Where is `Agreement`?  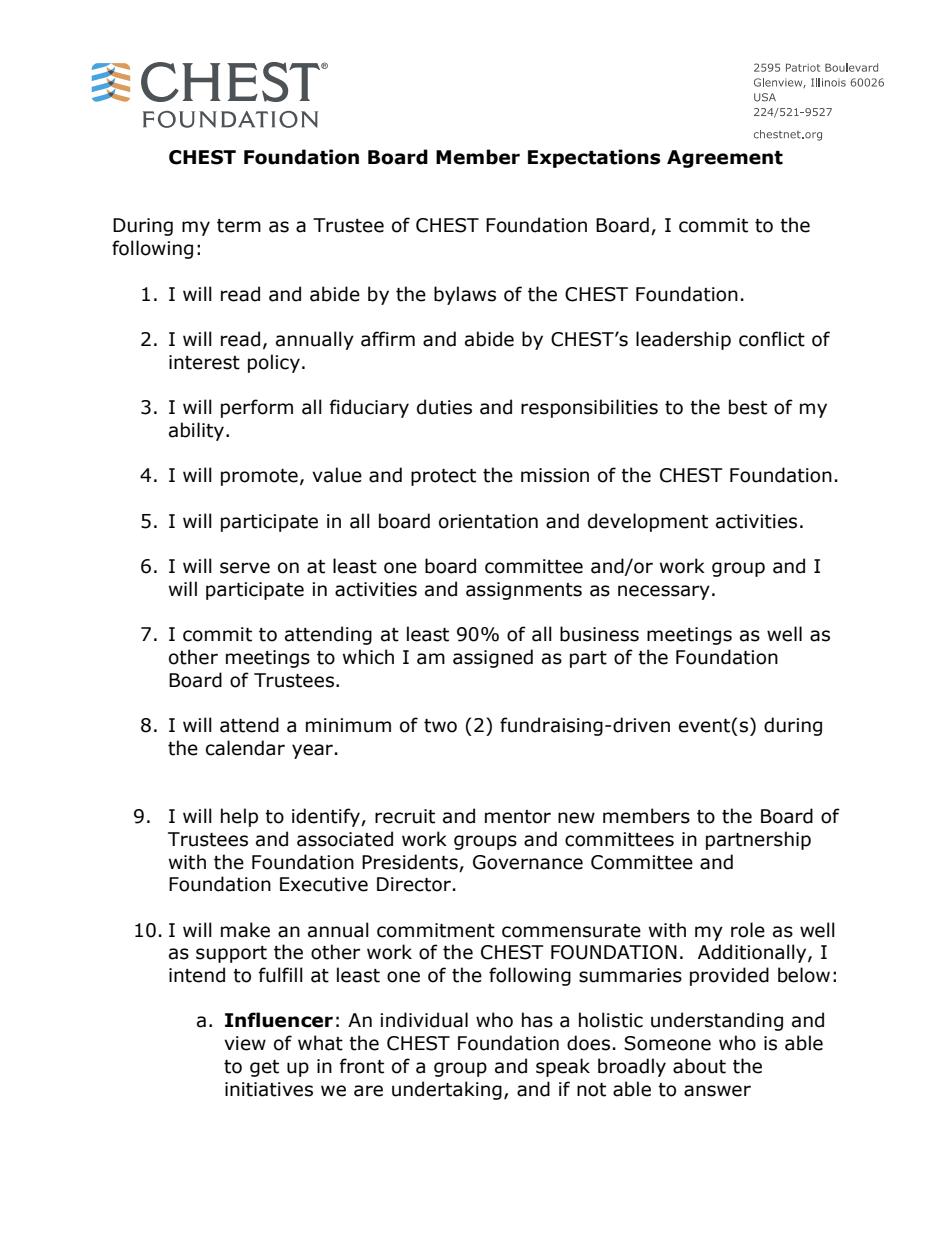 Agreement is located at coordinates (725, 159).
